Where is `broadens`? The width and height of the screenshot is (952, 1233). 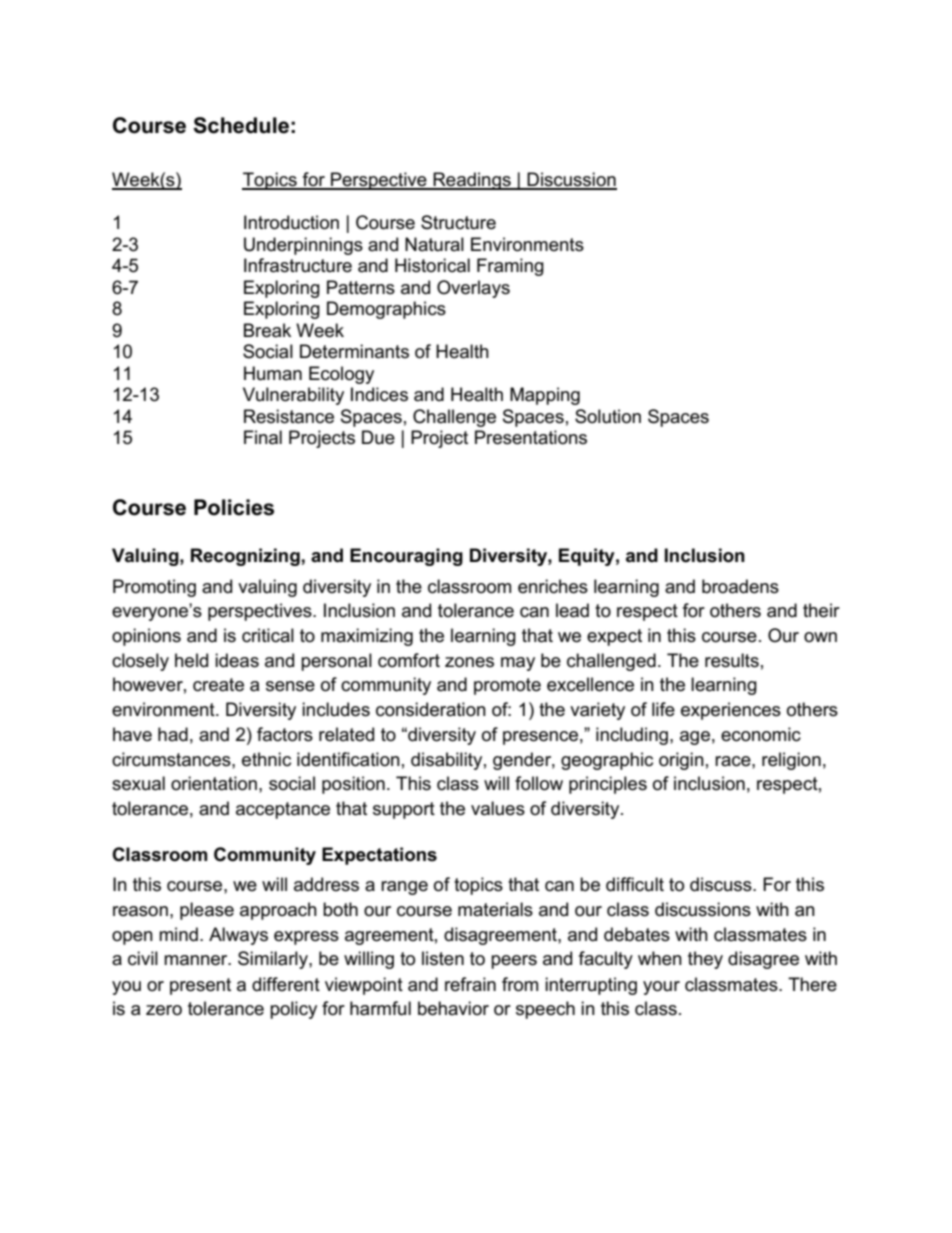
broadens is located at coordinates (740, 586).
